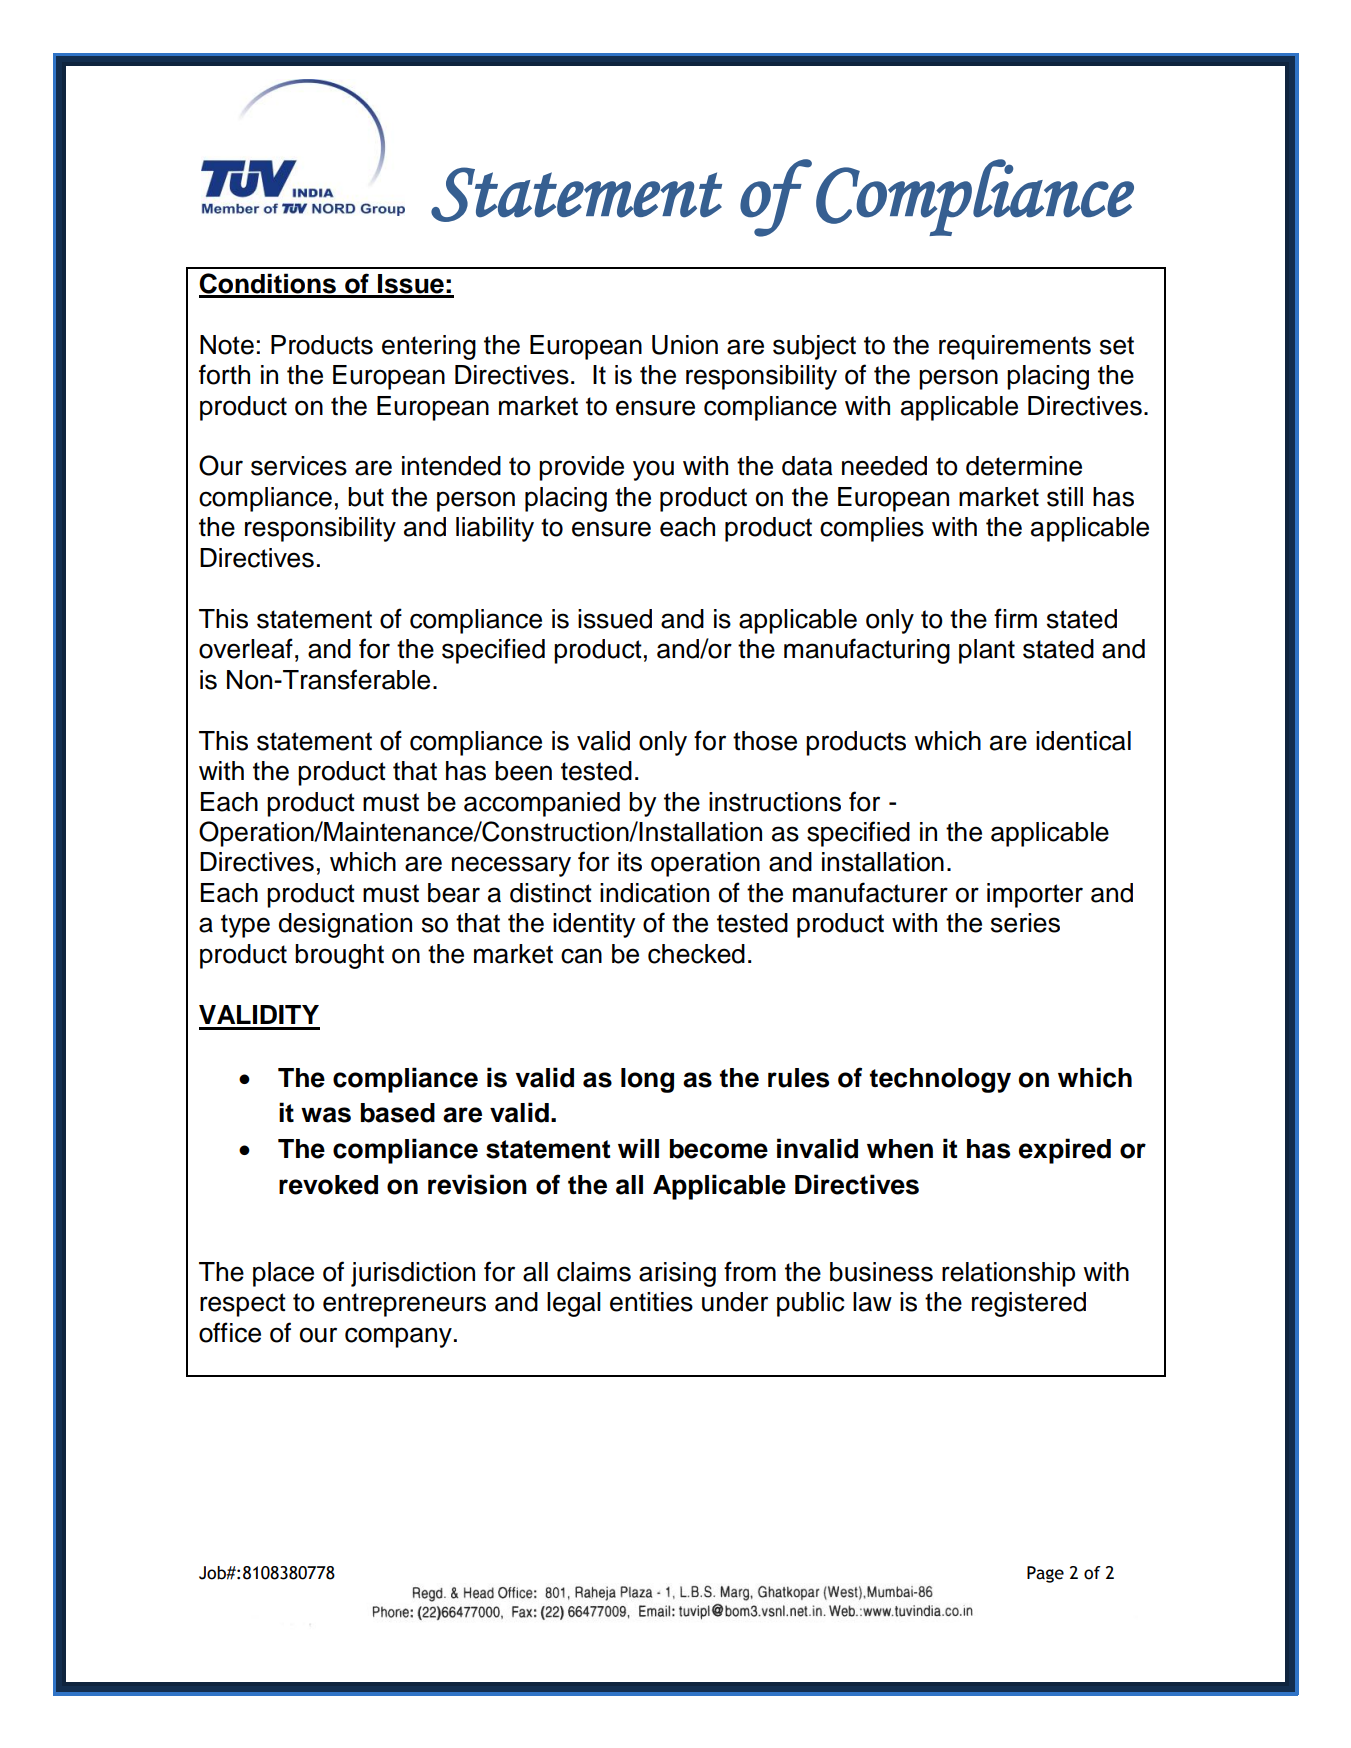 This screenshot has height=1748, width=1351. Describe the element at coordinates (1015, 347) in the screenshot. I see `requirements` at that location.
